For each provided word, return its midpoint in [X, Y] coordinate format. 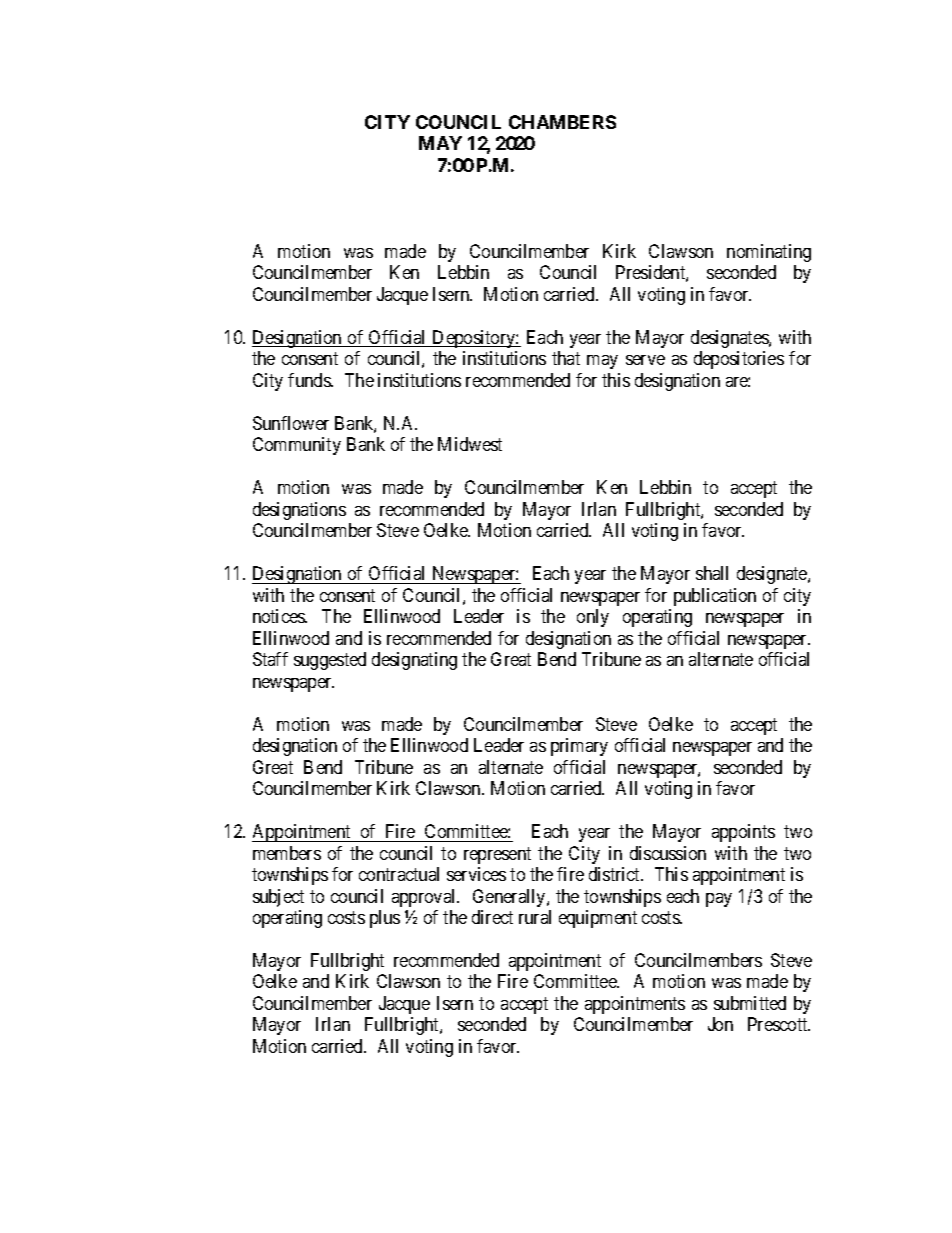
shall [712, 573]
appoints [743, 833]
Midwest [470, 444]
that [566, 358]
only [593, 618]
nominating [769, 253]
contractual [399, 874]
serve [645, 360]
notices [280, 616]
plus [385, 919]
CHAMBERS [562, 122]
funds [310, 380]
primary [579, 747]
